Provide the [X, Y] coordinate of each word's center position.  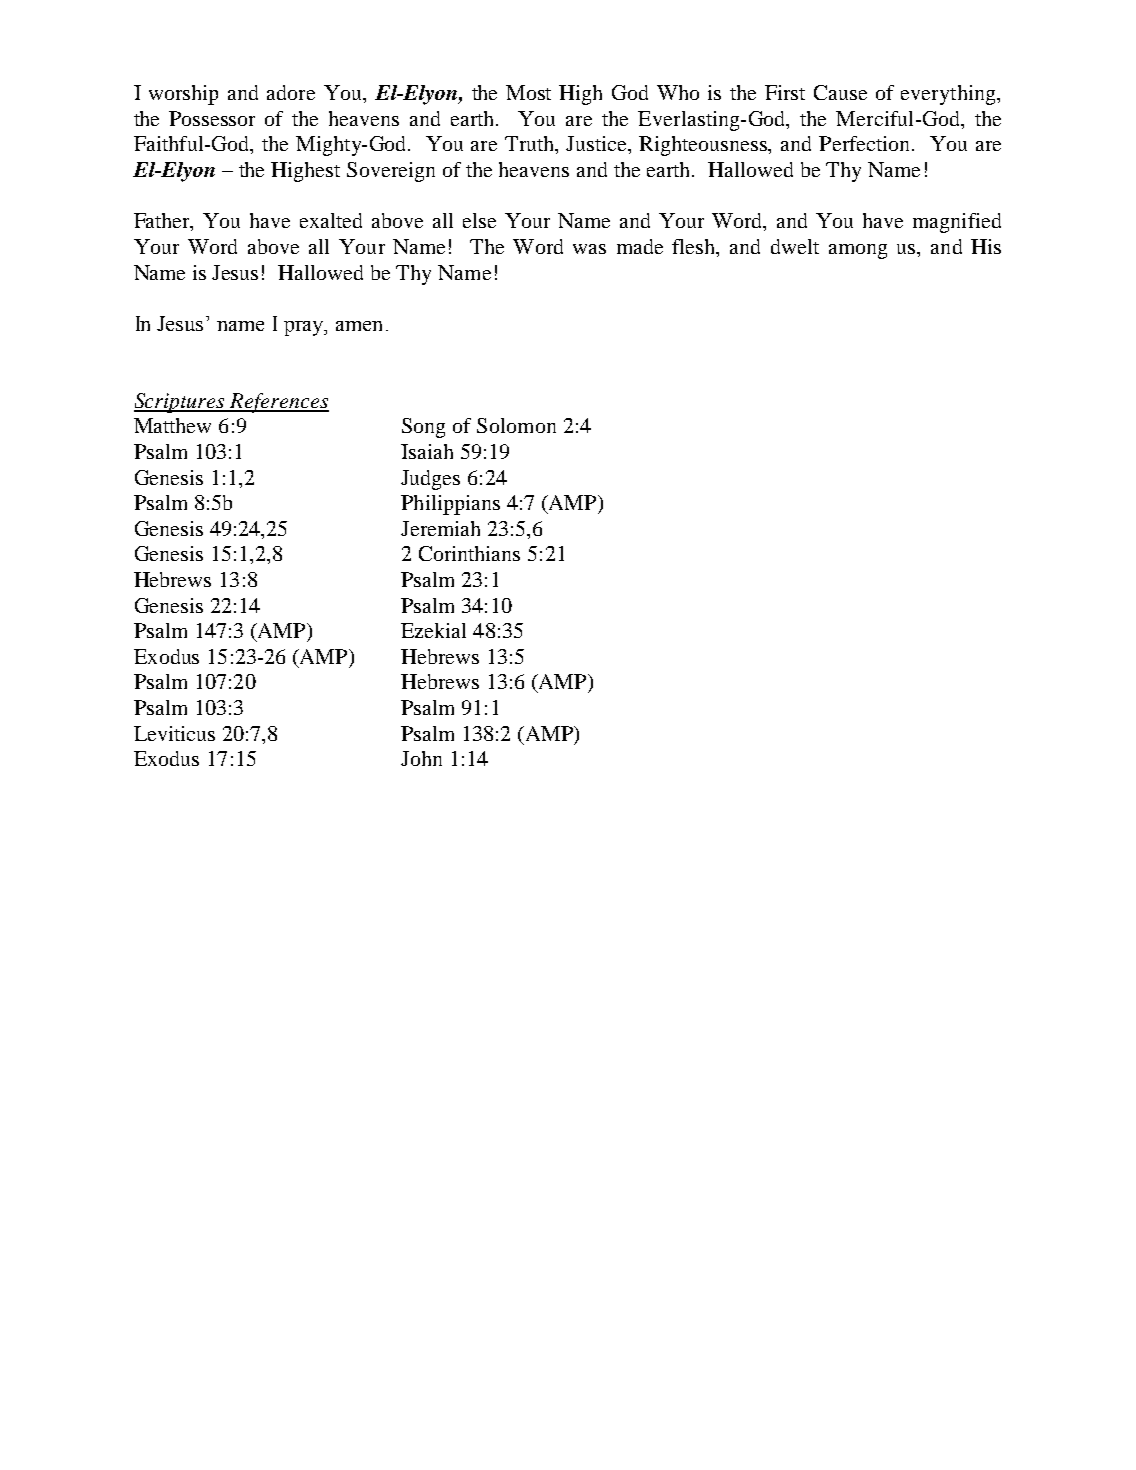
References [278, 403]
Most [528, 92]
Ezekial [433, 630]
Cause [840, 92]
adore [291, 92]
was [589, 249]
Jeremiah [440, 528]
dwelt [795, 246]
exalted [331, 220]
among [858, 251]
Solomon [516, 425]
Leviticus [174, 733]
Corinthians [469, 553]
